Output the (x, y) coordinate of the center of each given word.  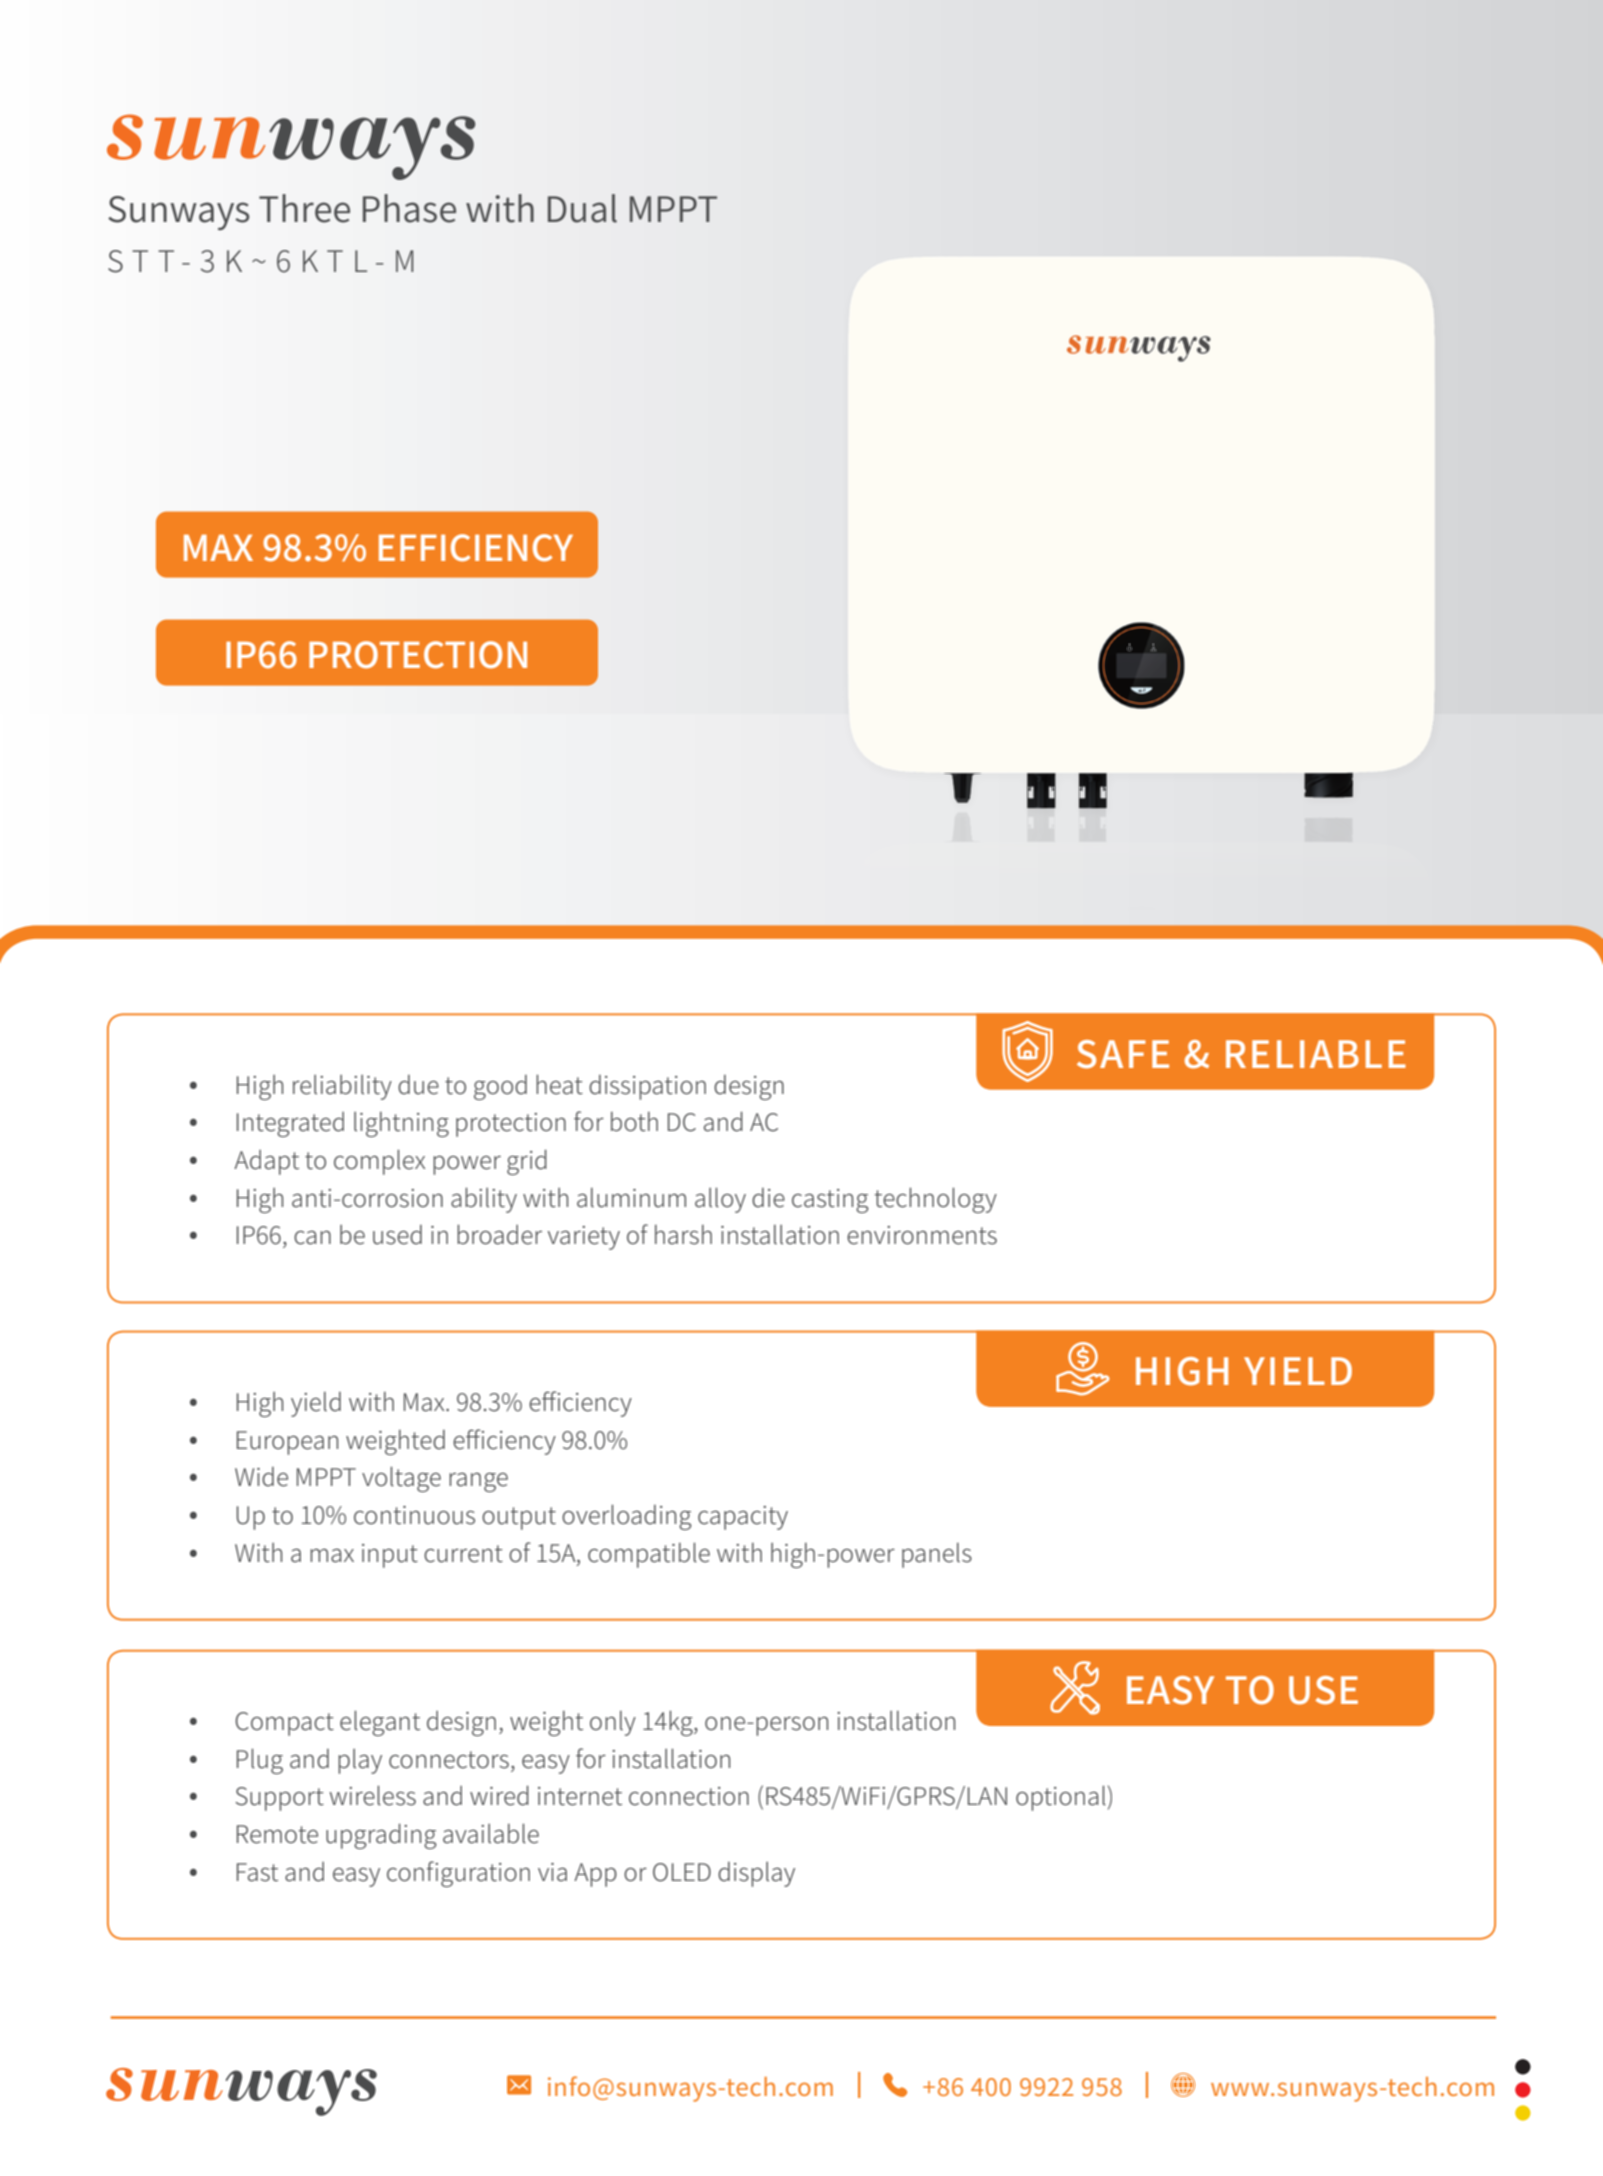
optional (1061, 1798)
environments (922, 1235)
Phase (409, 208)
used (397, 1235)
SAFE (1123, 1054)
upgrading (381, 1836)
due (418, 1085)
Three (304, 208)
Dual (582, 208)
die (768, 1198)
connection (689, 1796)
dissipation (647, 1087)
